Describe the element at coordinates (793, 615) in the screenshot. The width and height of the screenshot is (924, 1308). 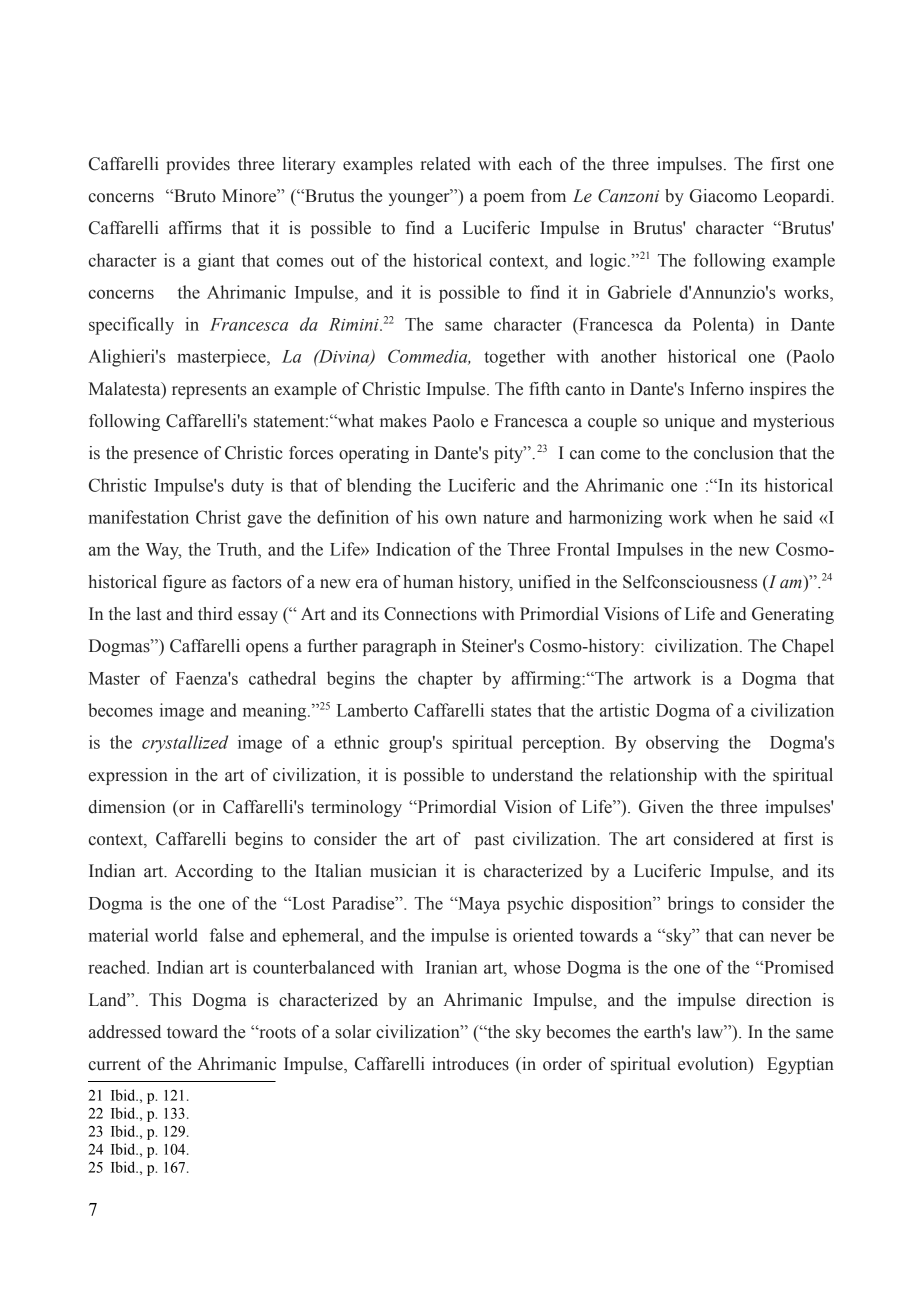
I see `Generating` at that location.
